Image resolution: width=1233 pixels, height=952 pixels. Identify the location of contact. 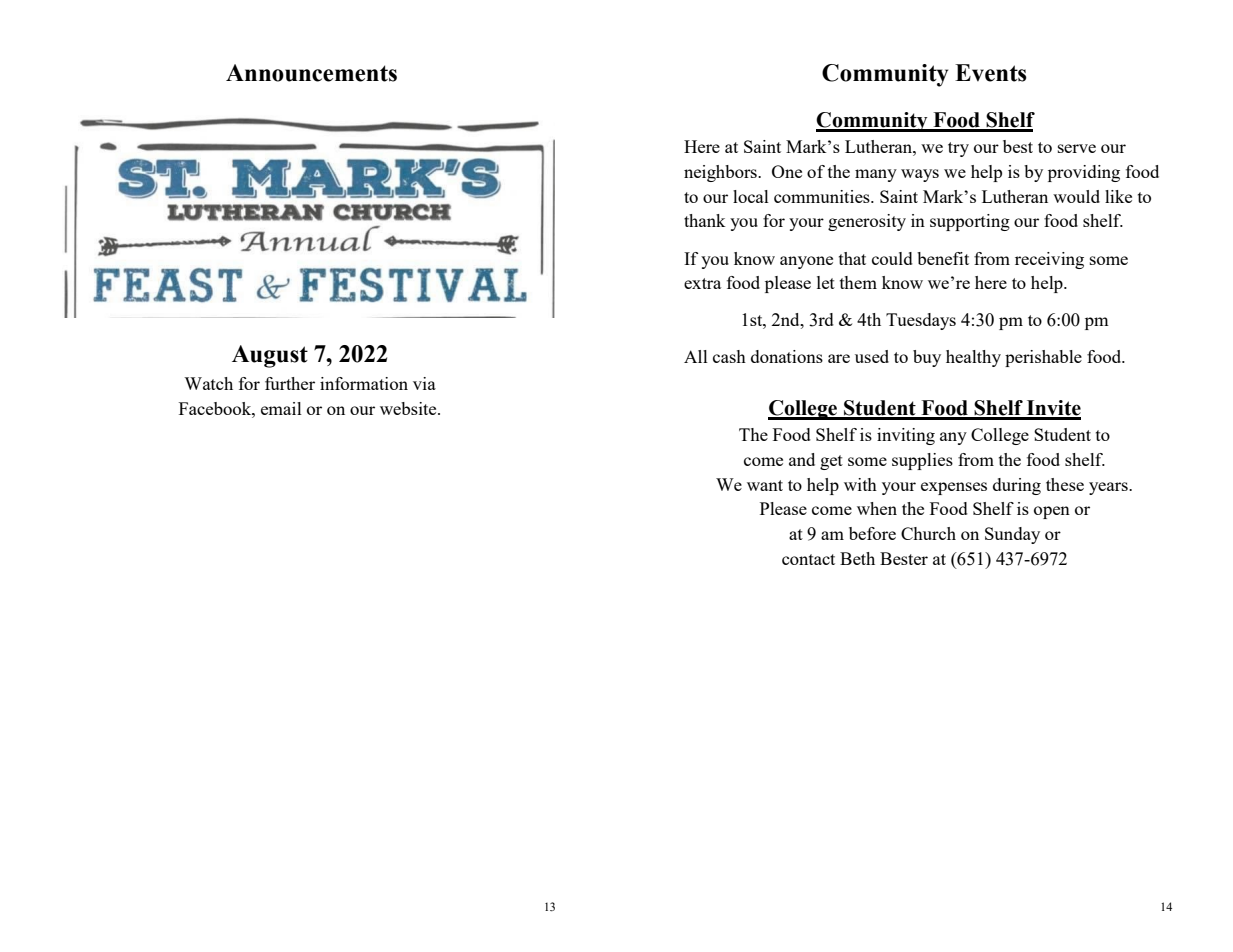
(808, 559).
